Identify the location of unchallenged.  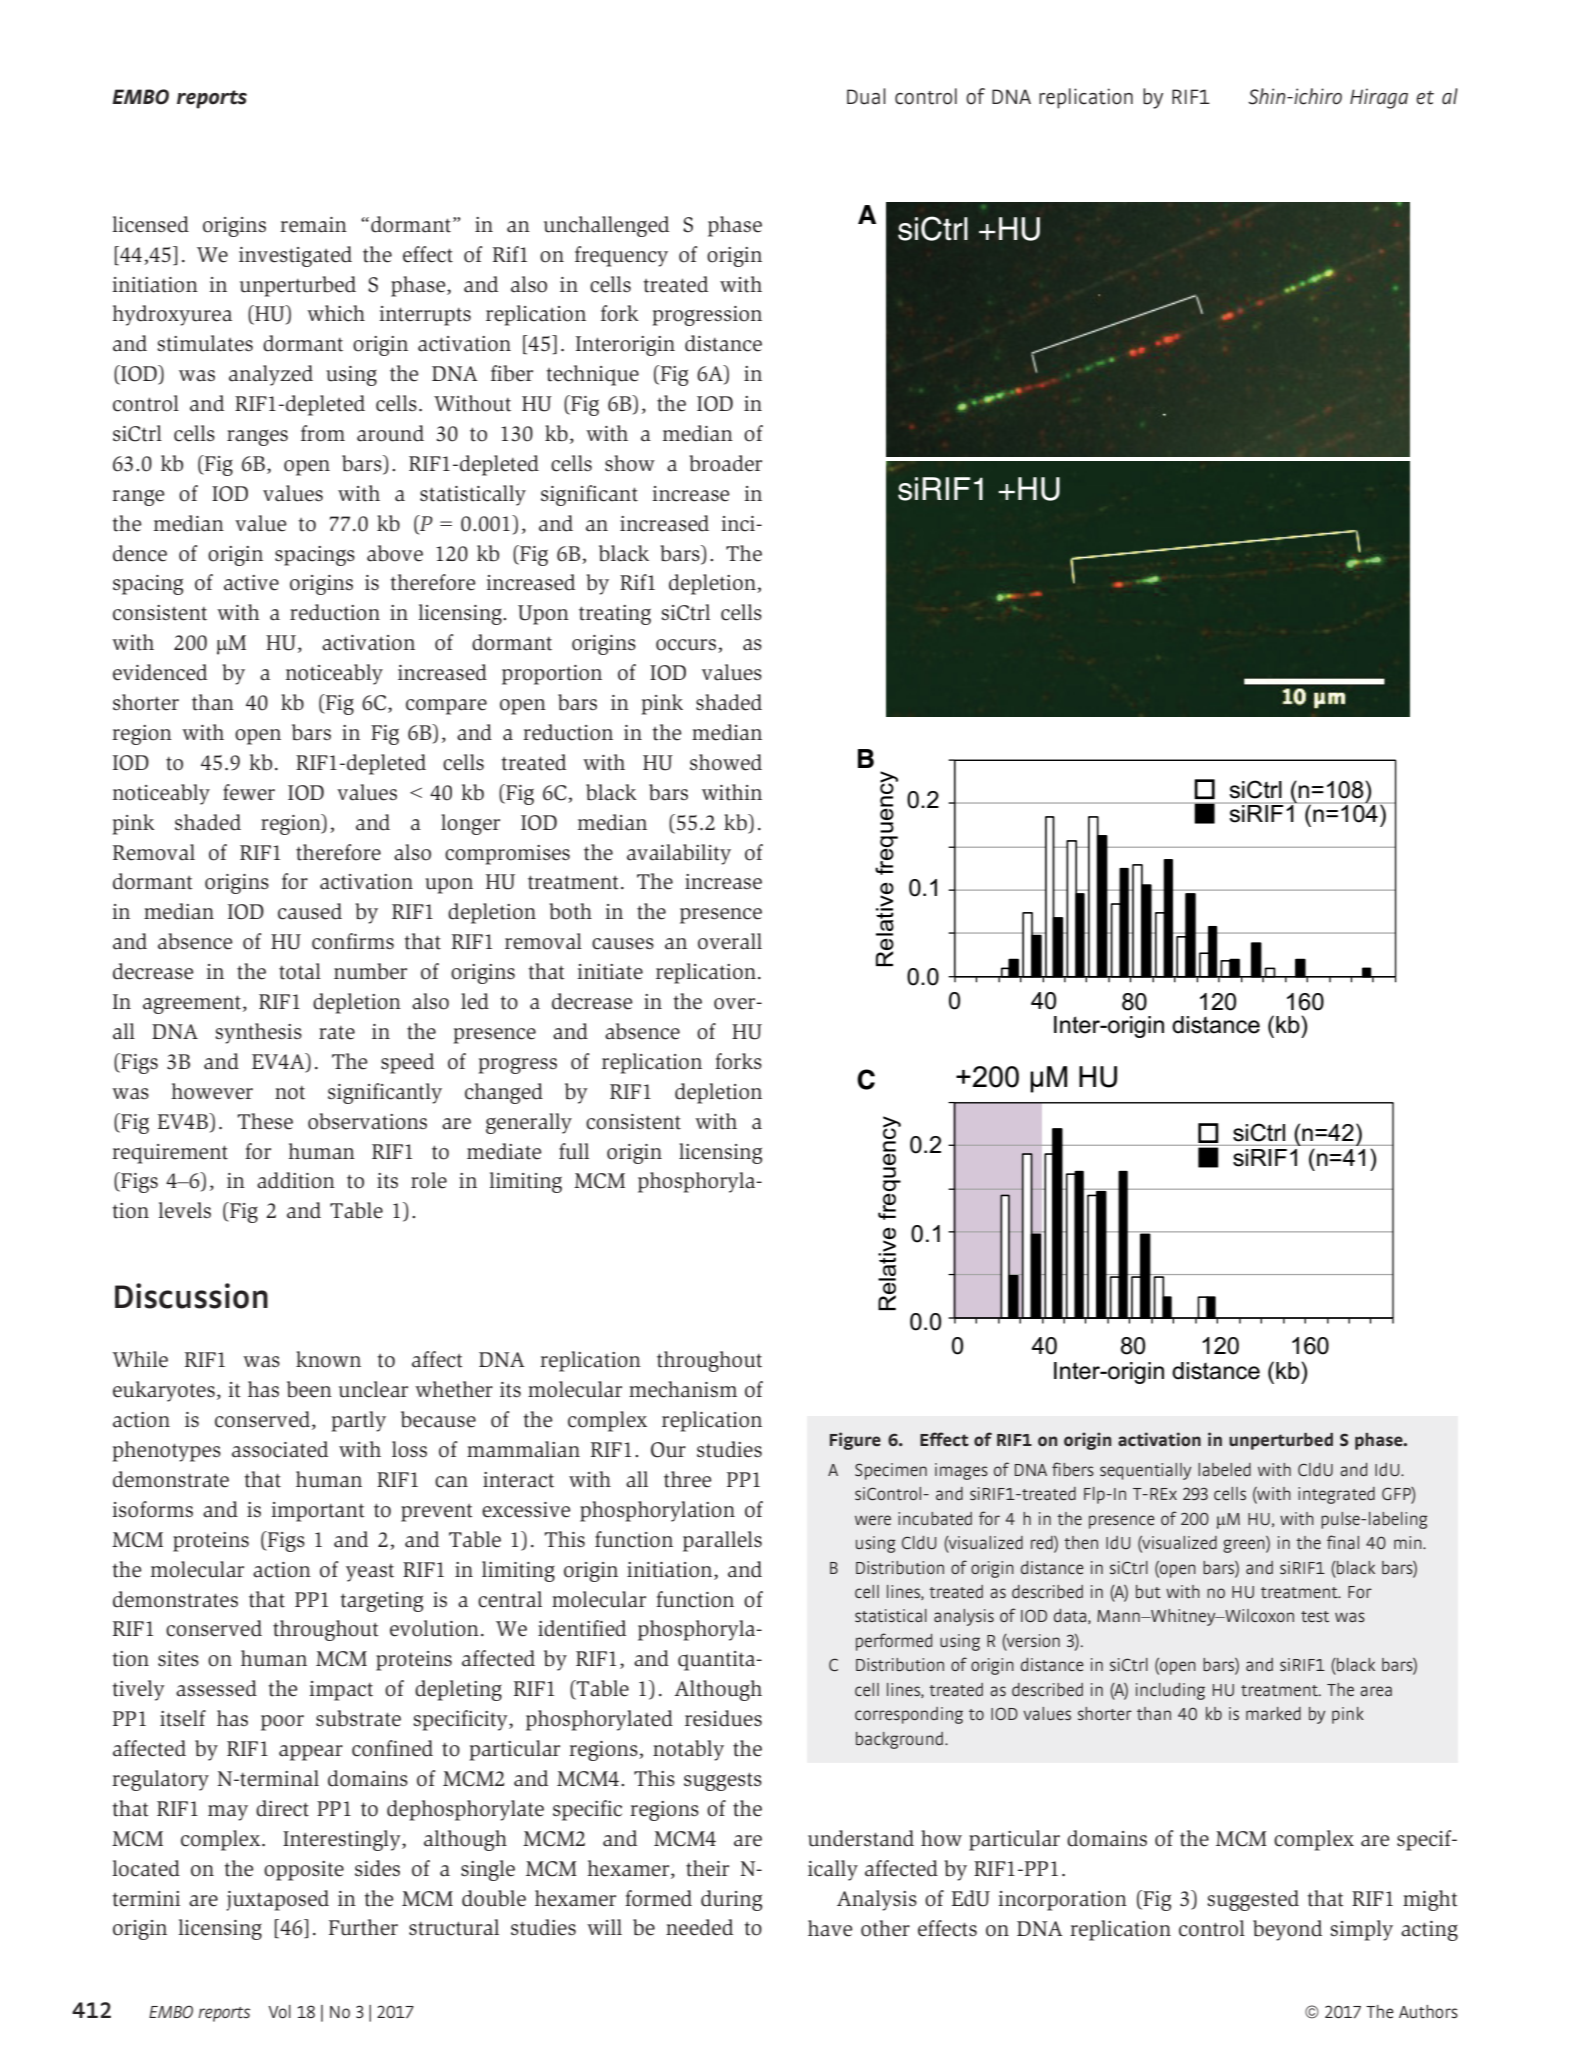
(606, 226).
